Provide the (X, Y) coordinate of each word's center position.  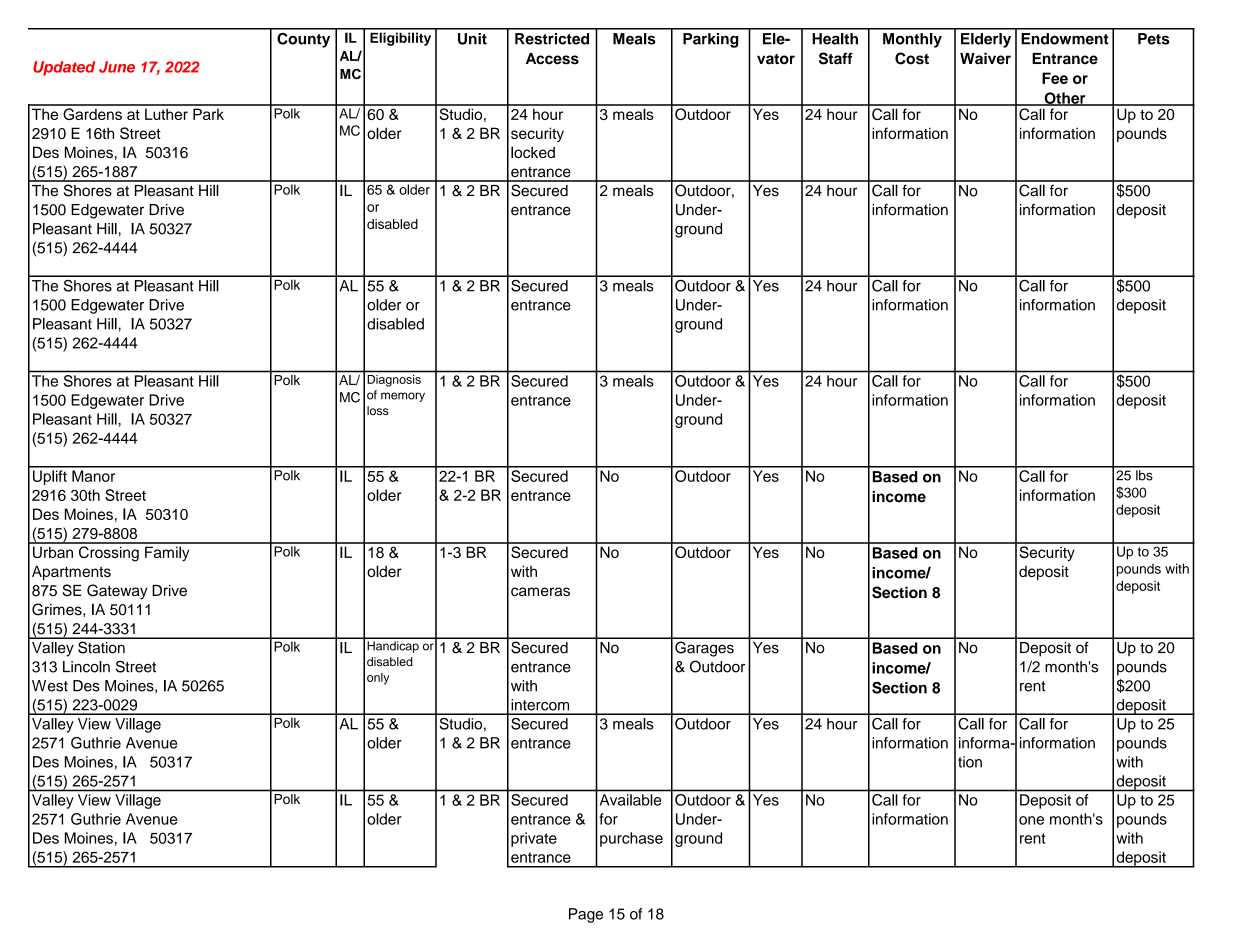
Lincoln (86, 667)
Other (1065, 99)
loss (378, 410)
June (117, 67)
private (534, 839)
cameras (540, 591)
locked (533, 152)
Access (552, 59)
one (1031, 820)
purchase (631, 839)
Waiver (985, 58)
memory (403, 397)
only (378, 679)
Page (586, 915)
